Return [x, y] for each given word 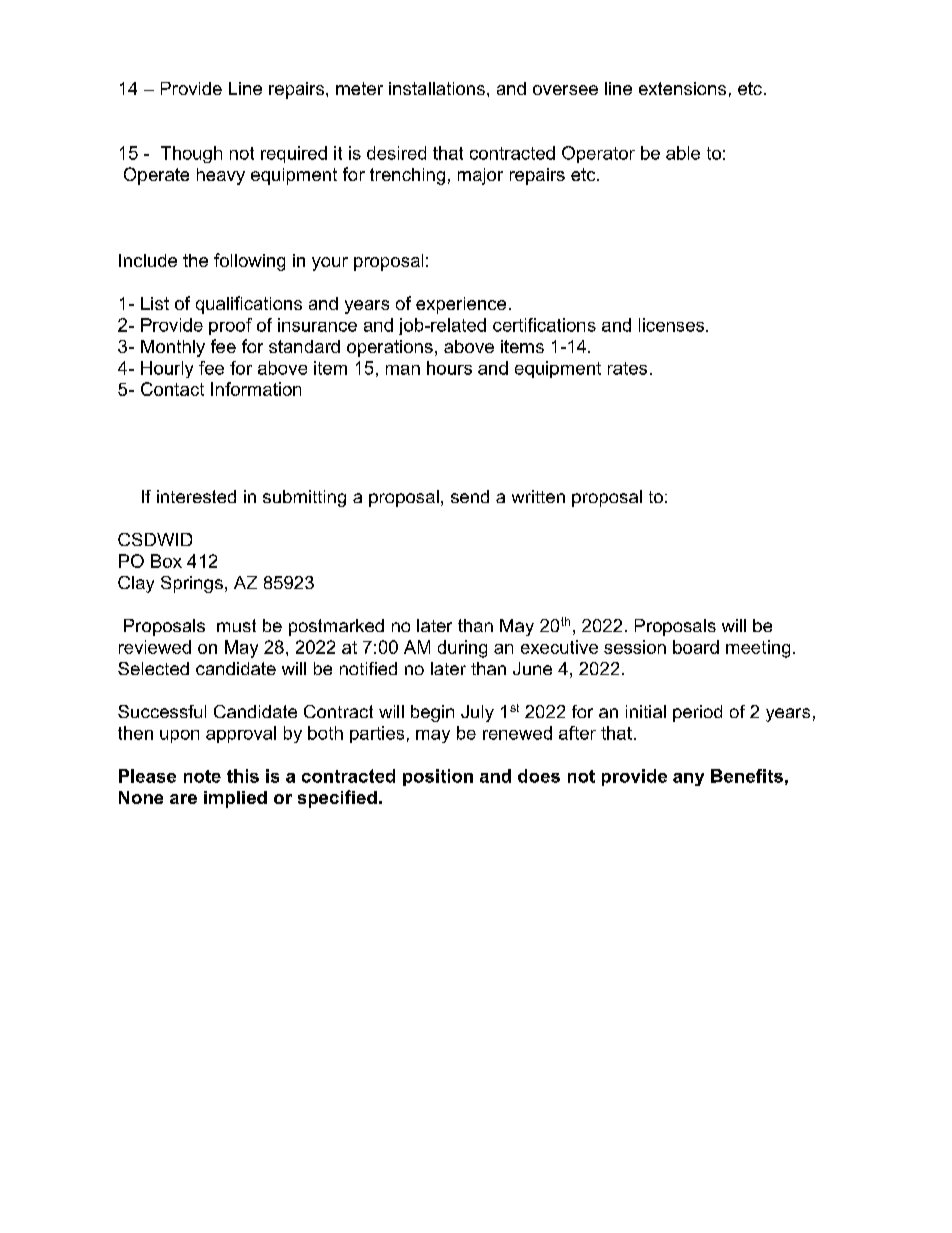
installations [437, 88]
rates [627, 368]
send [470, 496]
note [202, 776]
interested [196, 496]
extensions [682, 88]
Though [191, 154]
